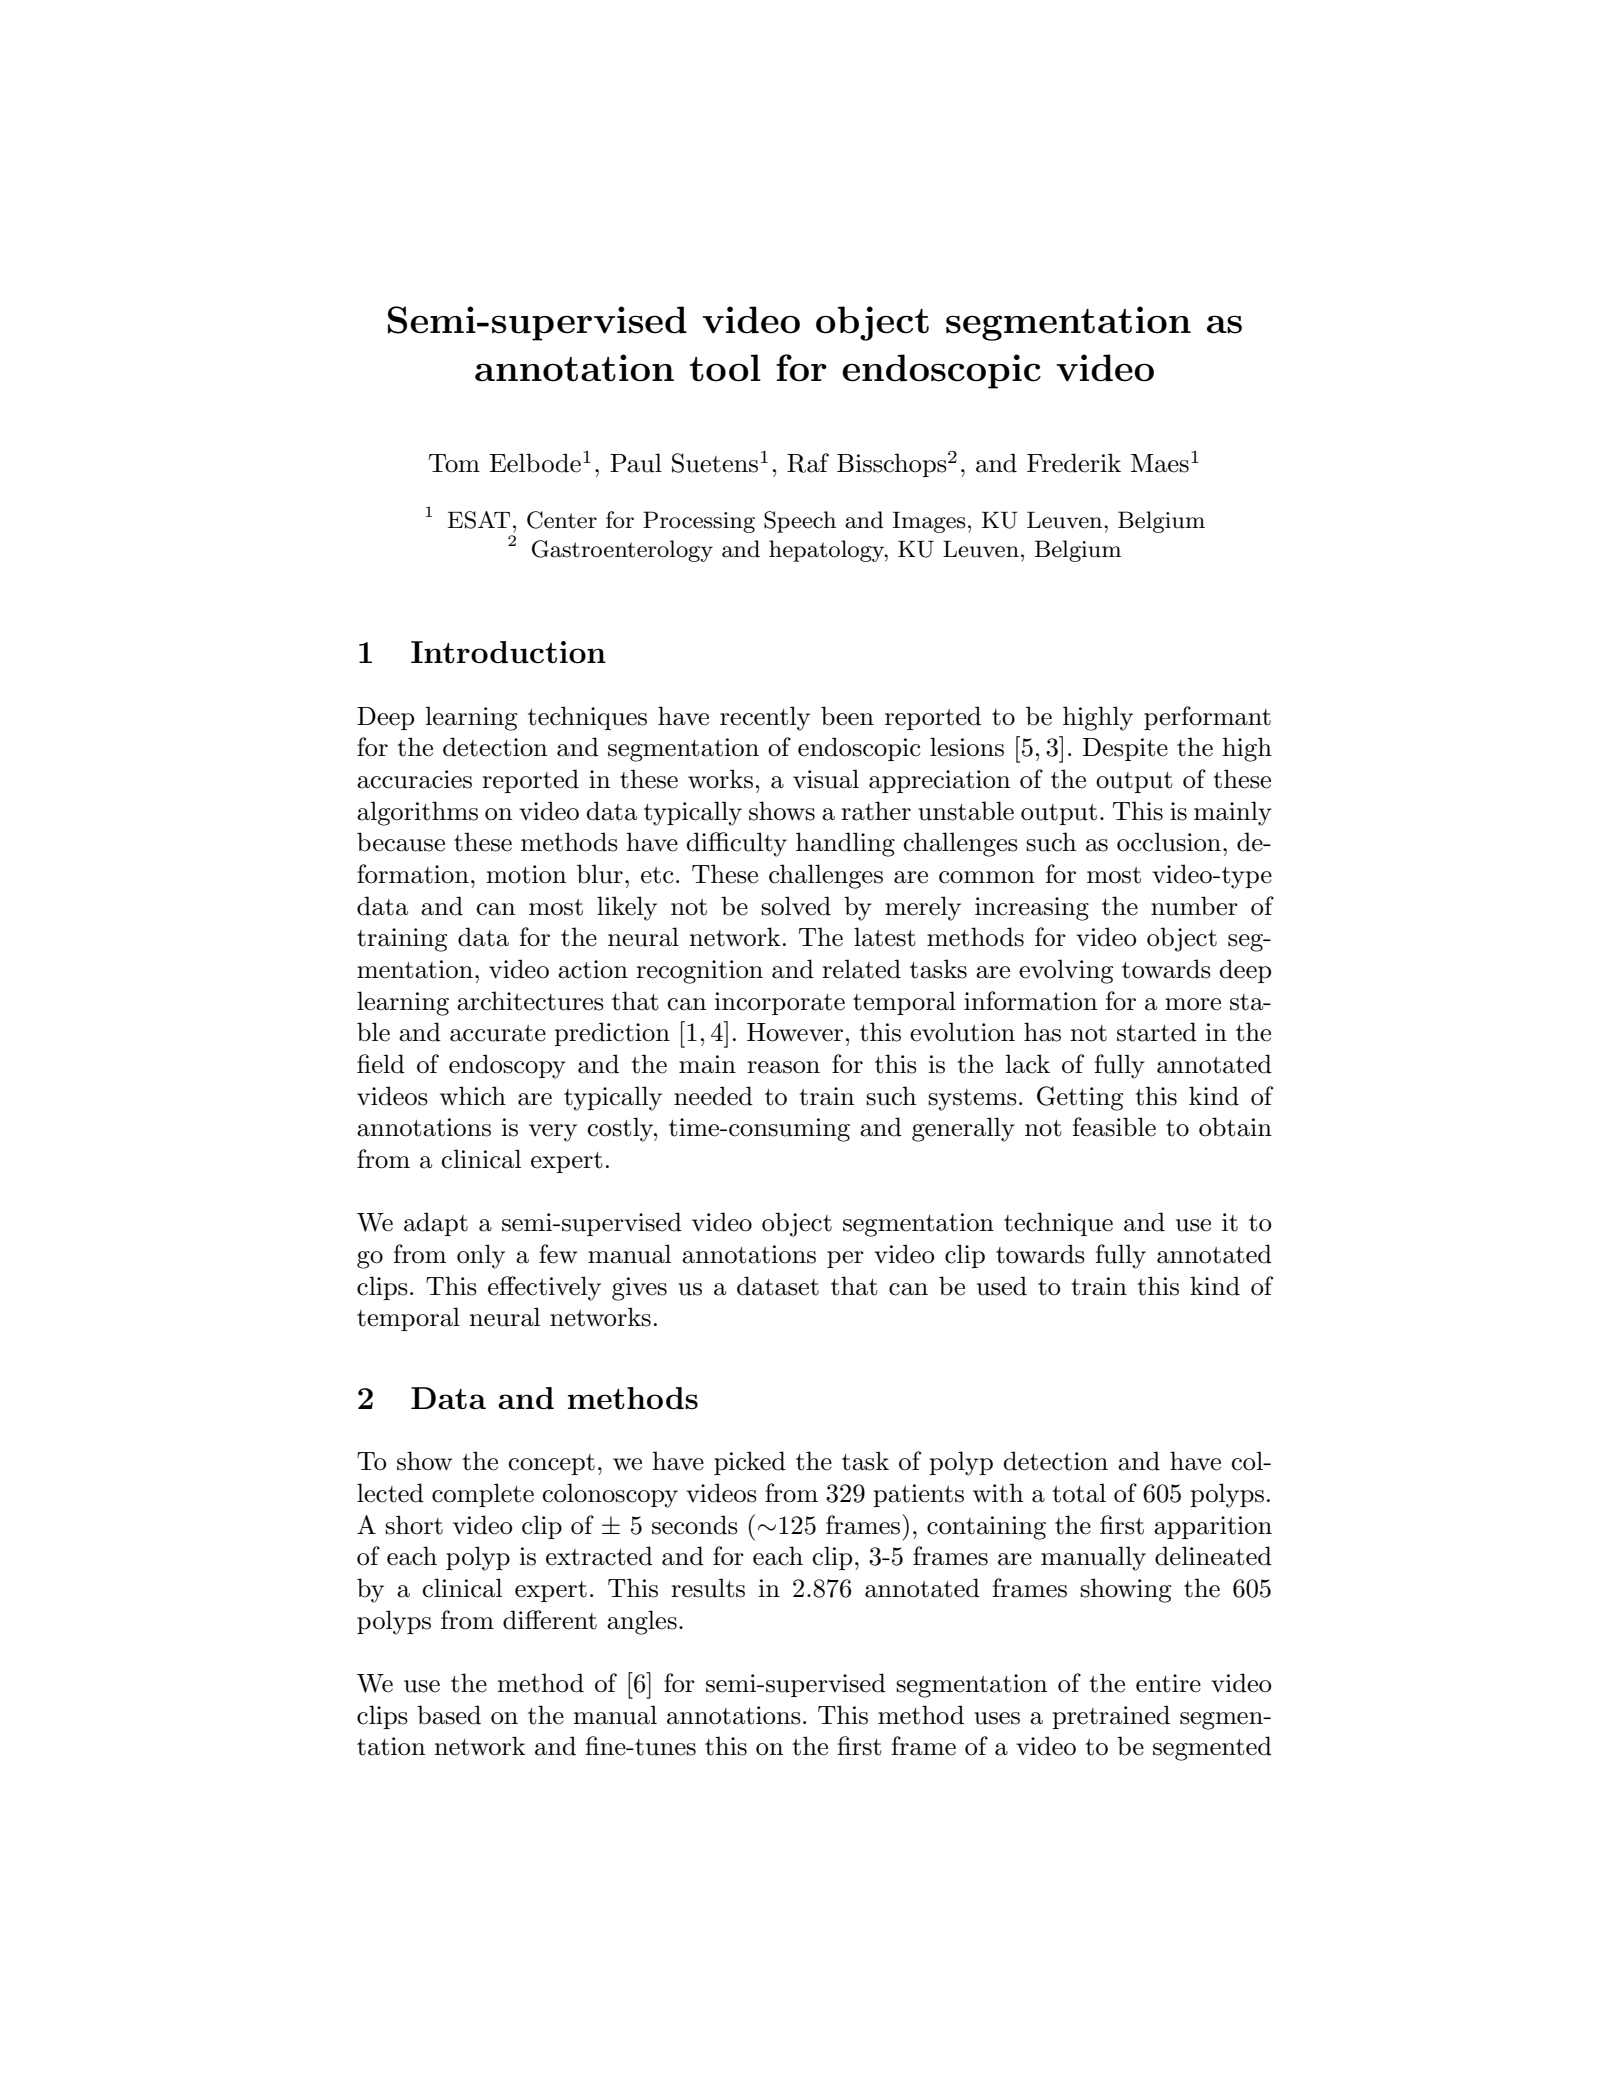  I want to click on Introduction, so click(508, 652).
